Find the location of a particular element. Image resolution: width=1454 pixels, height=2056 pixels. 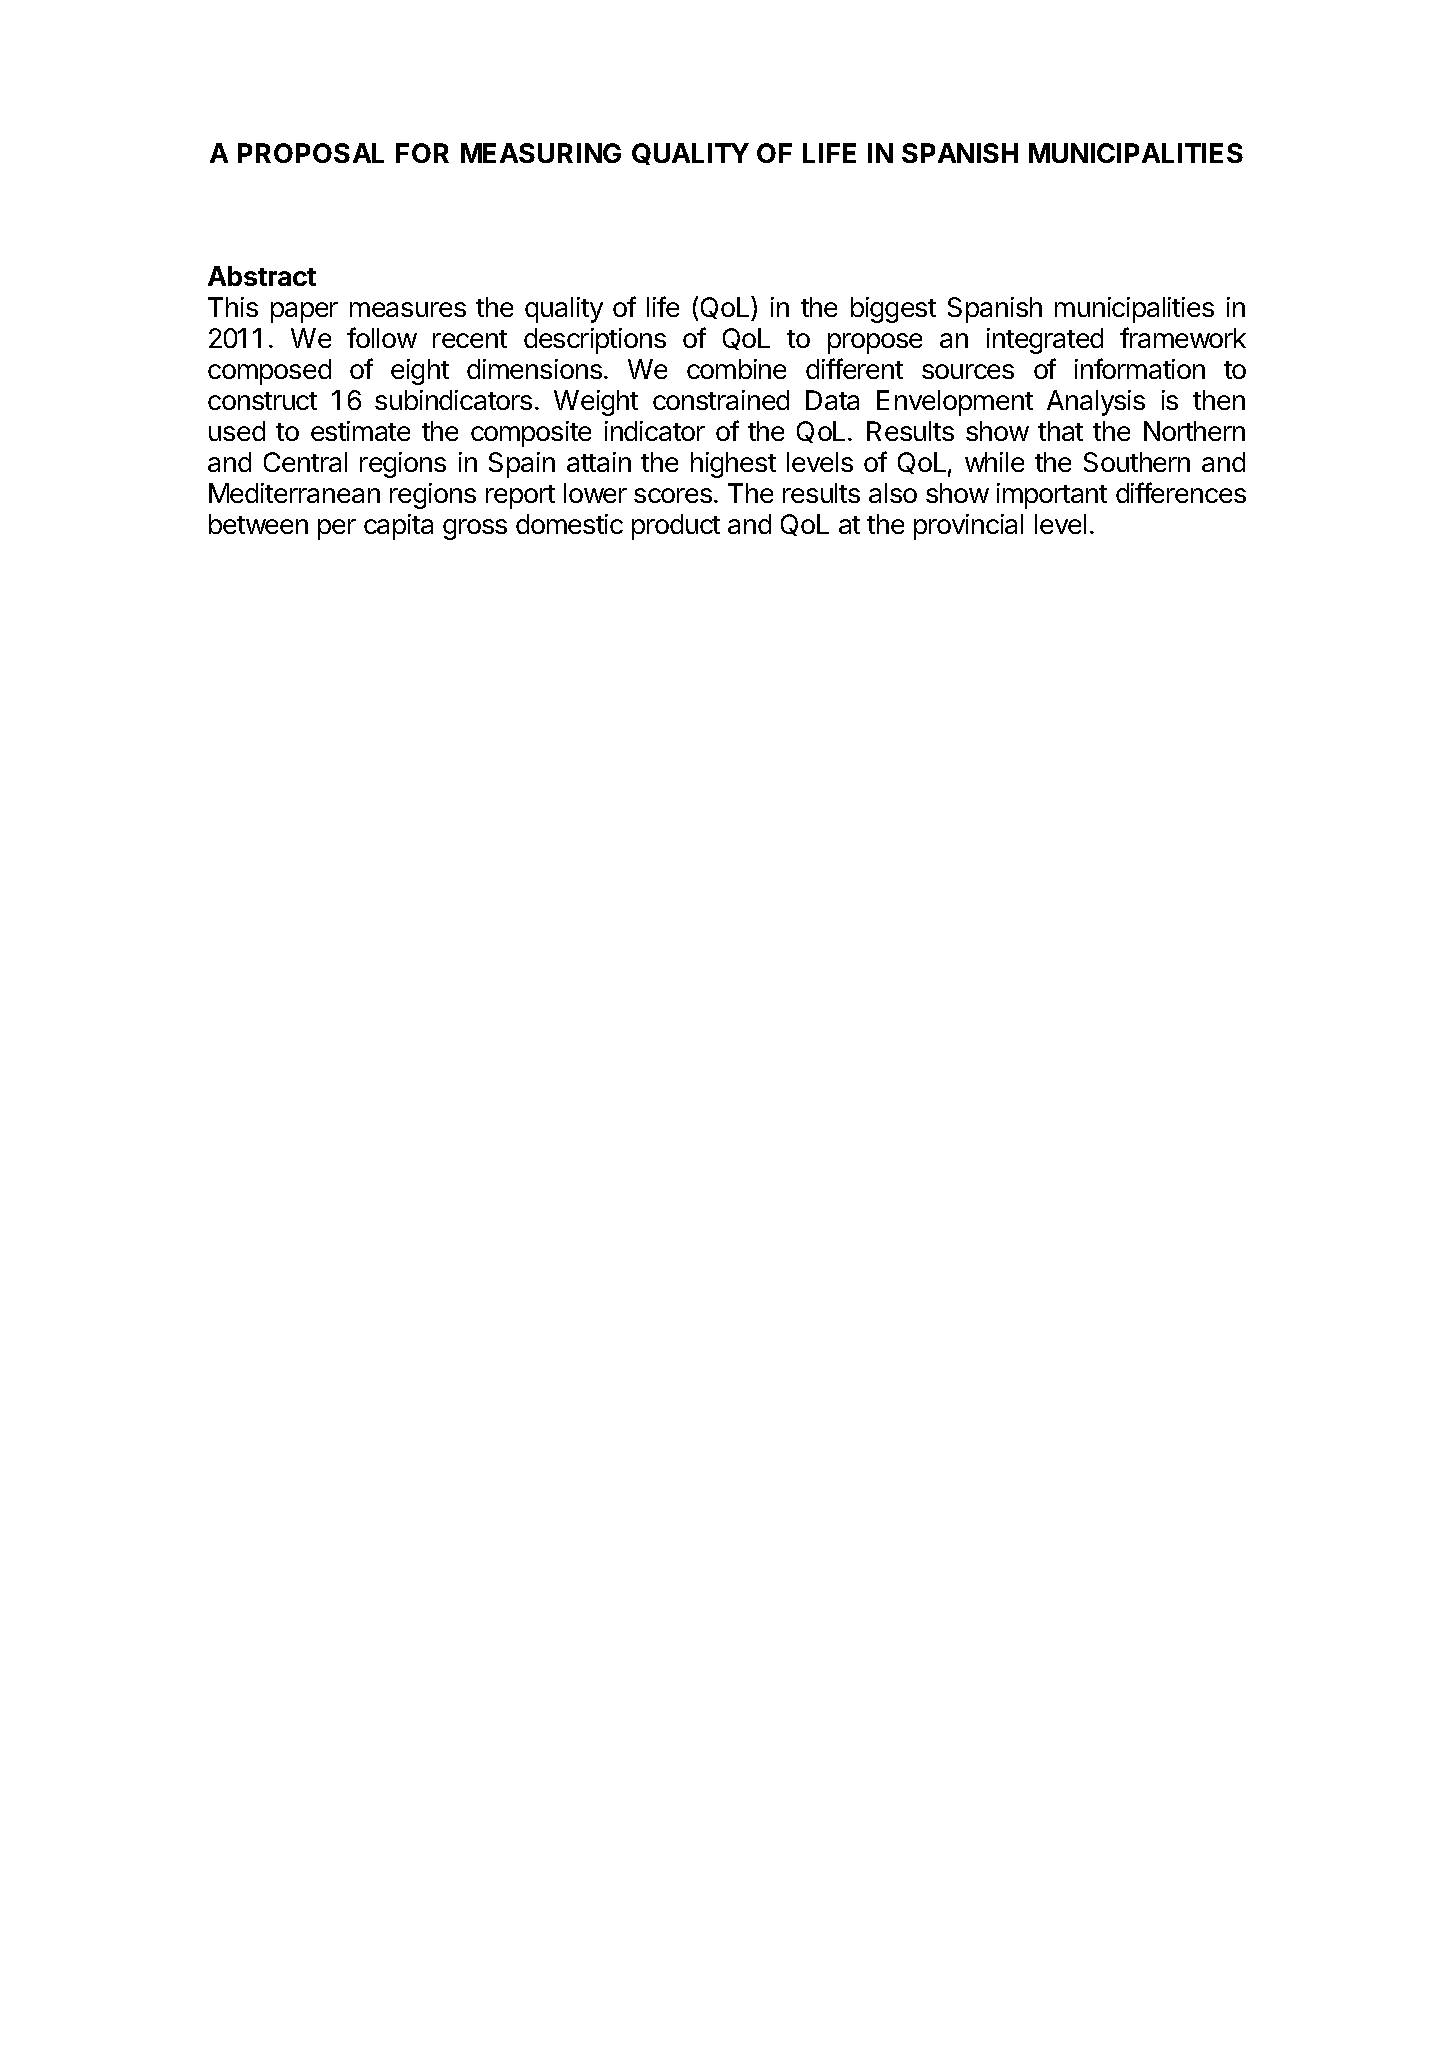

biggest is located at coordinates (893, 310).
